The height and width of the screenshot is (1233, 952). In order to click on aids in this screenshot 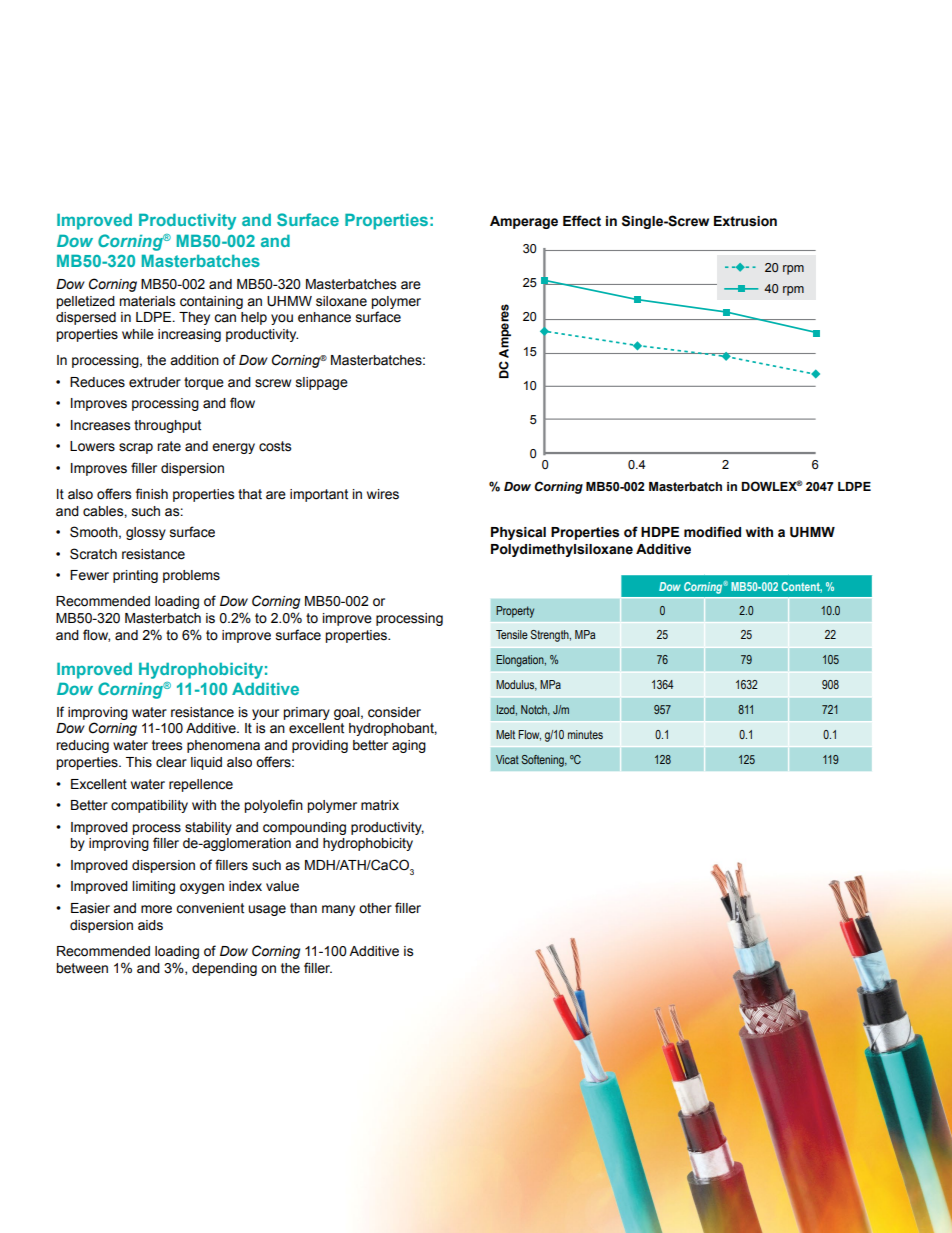, I will do `click(150, 925)`.
